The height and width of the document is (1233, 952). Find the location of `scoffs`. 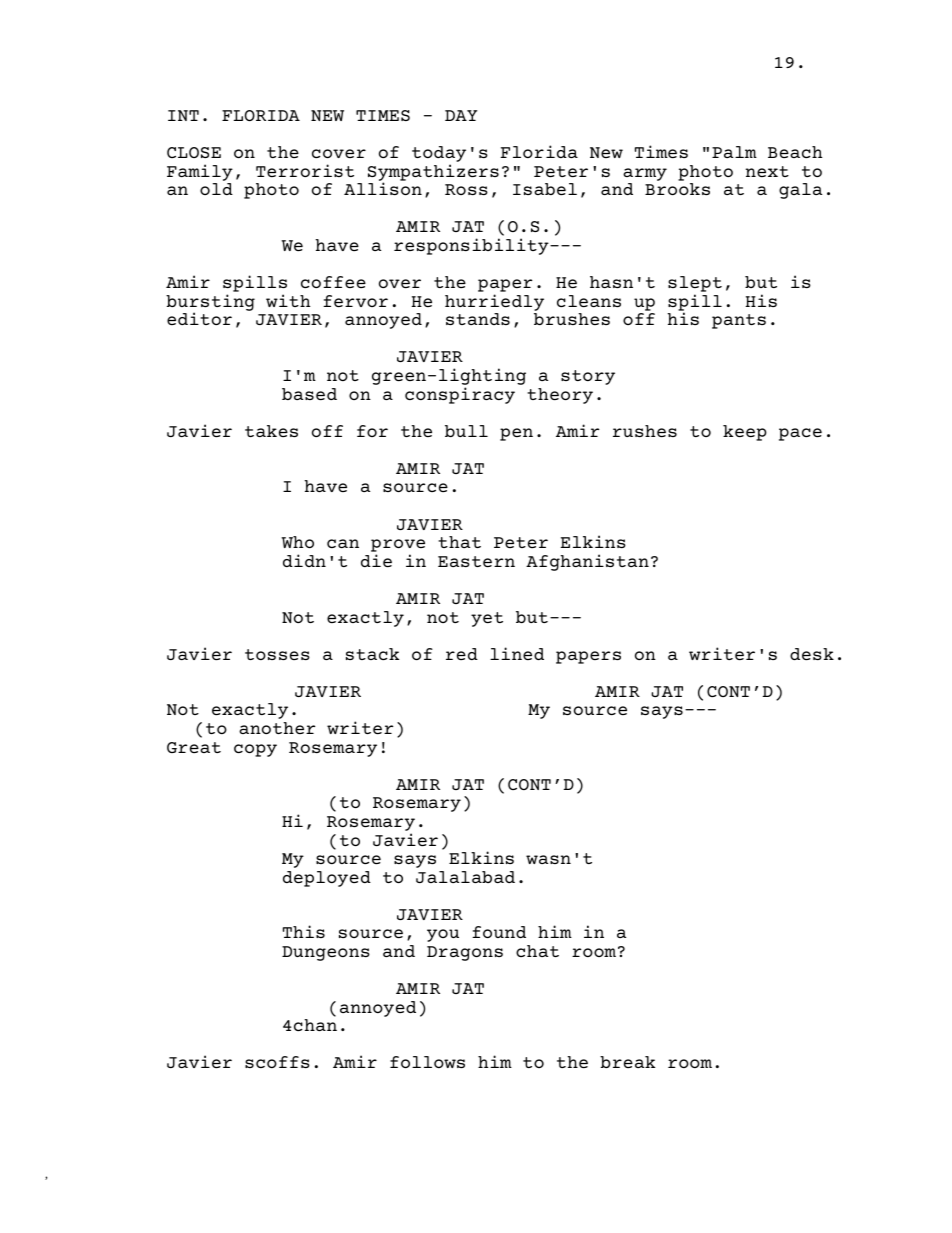

scoffs is located at coordinates (277, 1062).
